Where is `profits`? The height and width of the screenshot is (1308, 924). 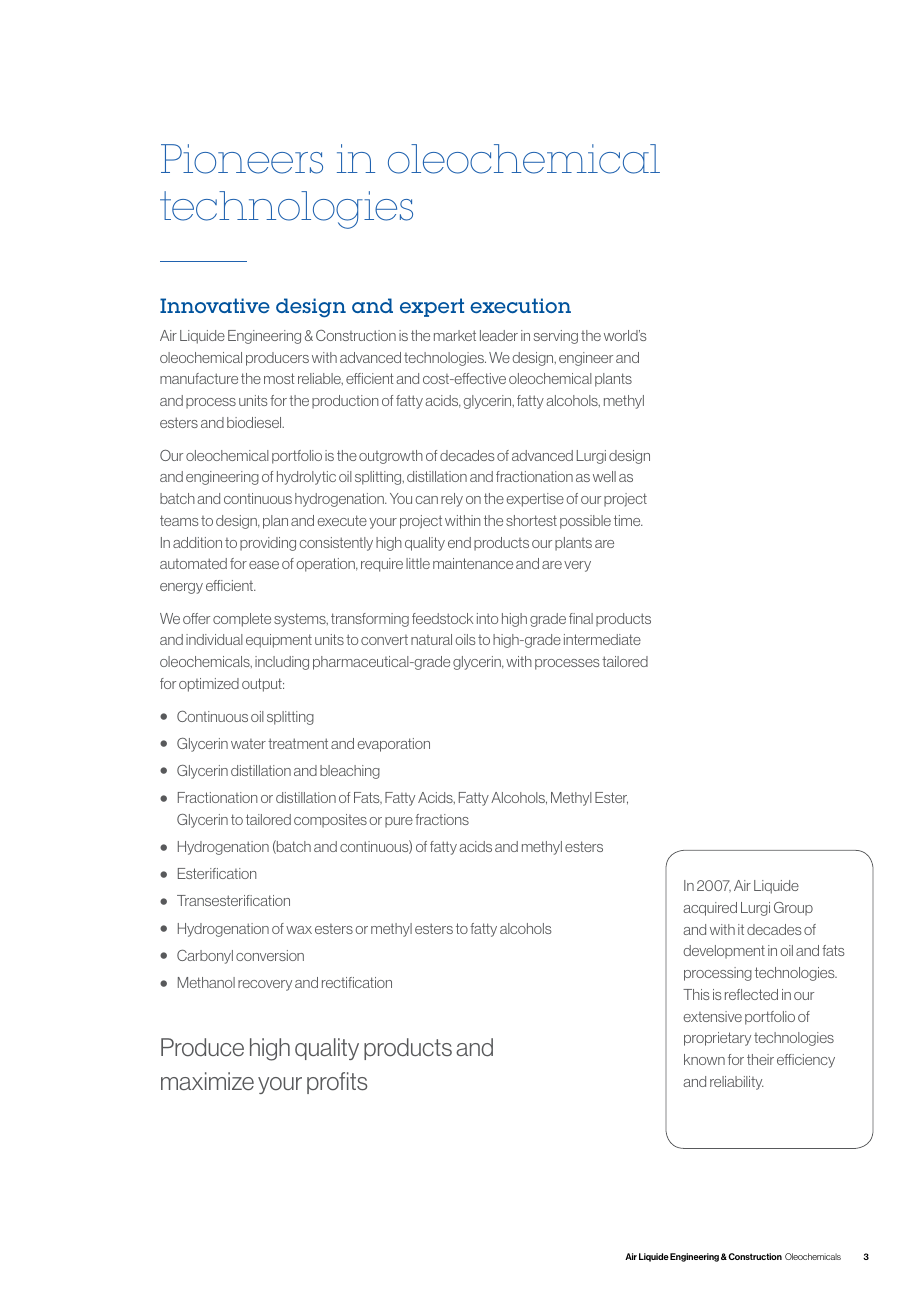 profits is located at coordinates (337, 1083).
